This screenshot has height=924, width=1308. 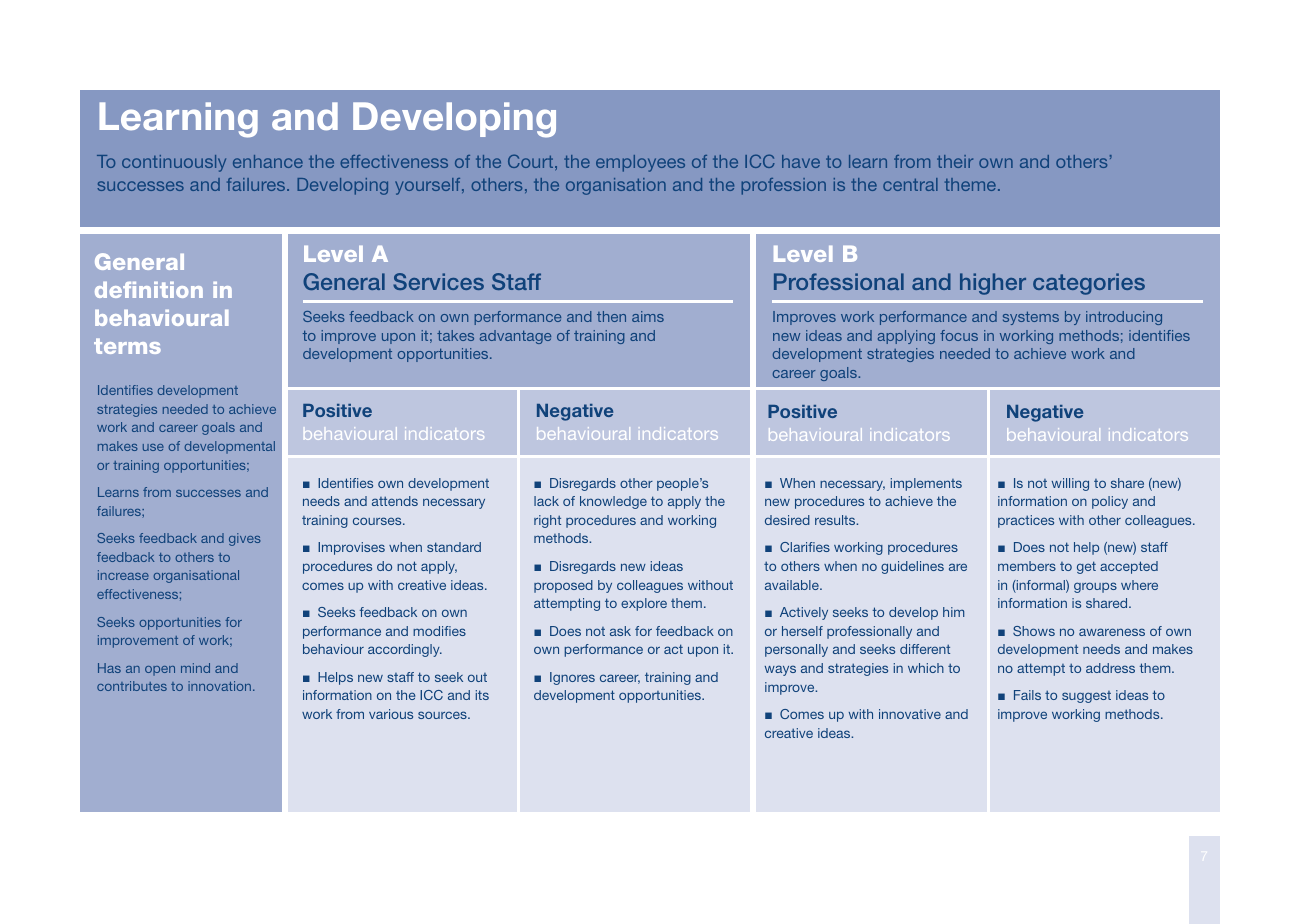 What do you see at coordinates (268, 161) in the screenshot?
I see `enhance` at bounding box center [268, 161].
